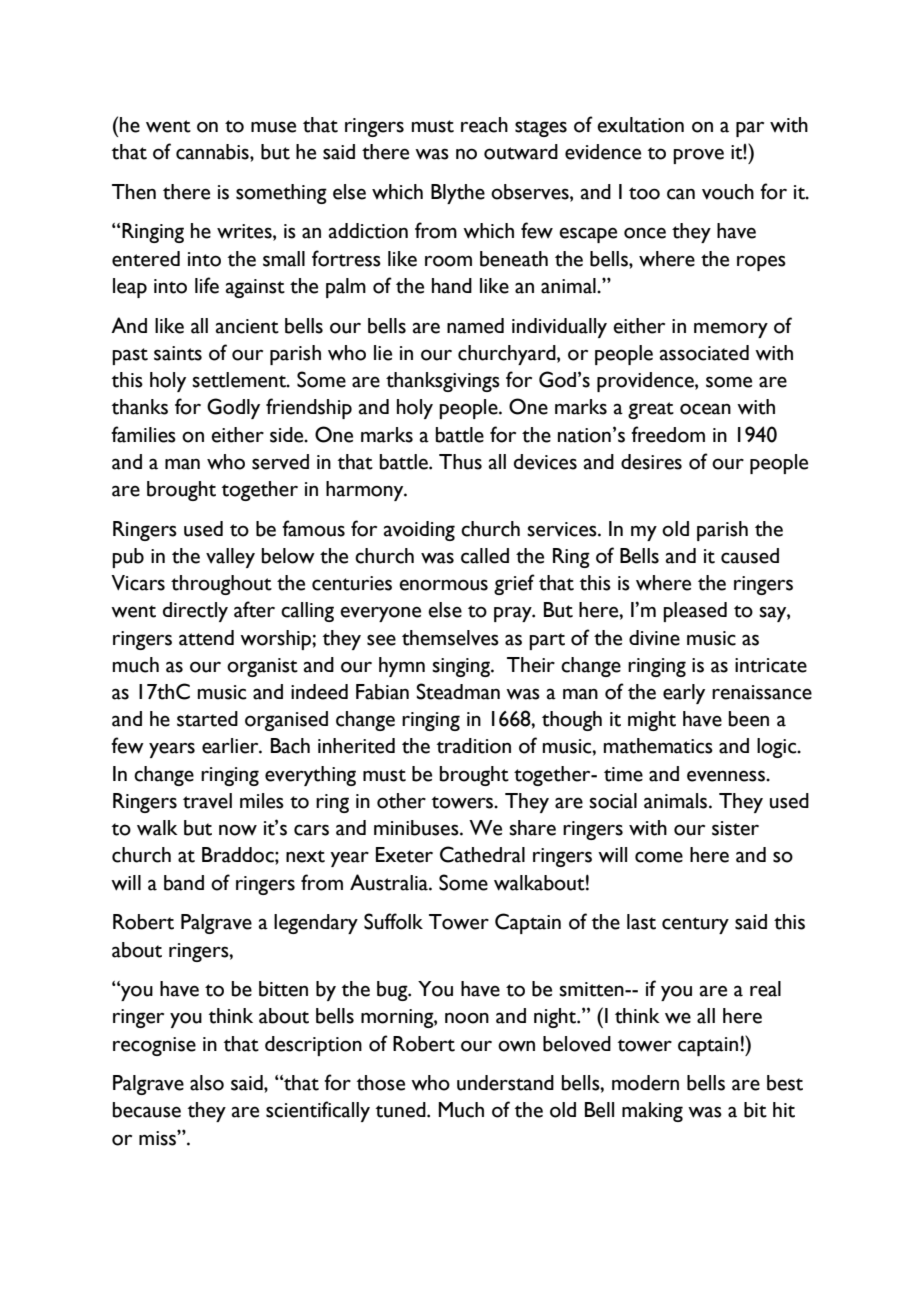  Describe the element at coordinates (402, 1110) in the image. I see `tuned` at that location.
